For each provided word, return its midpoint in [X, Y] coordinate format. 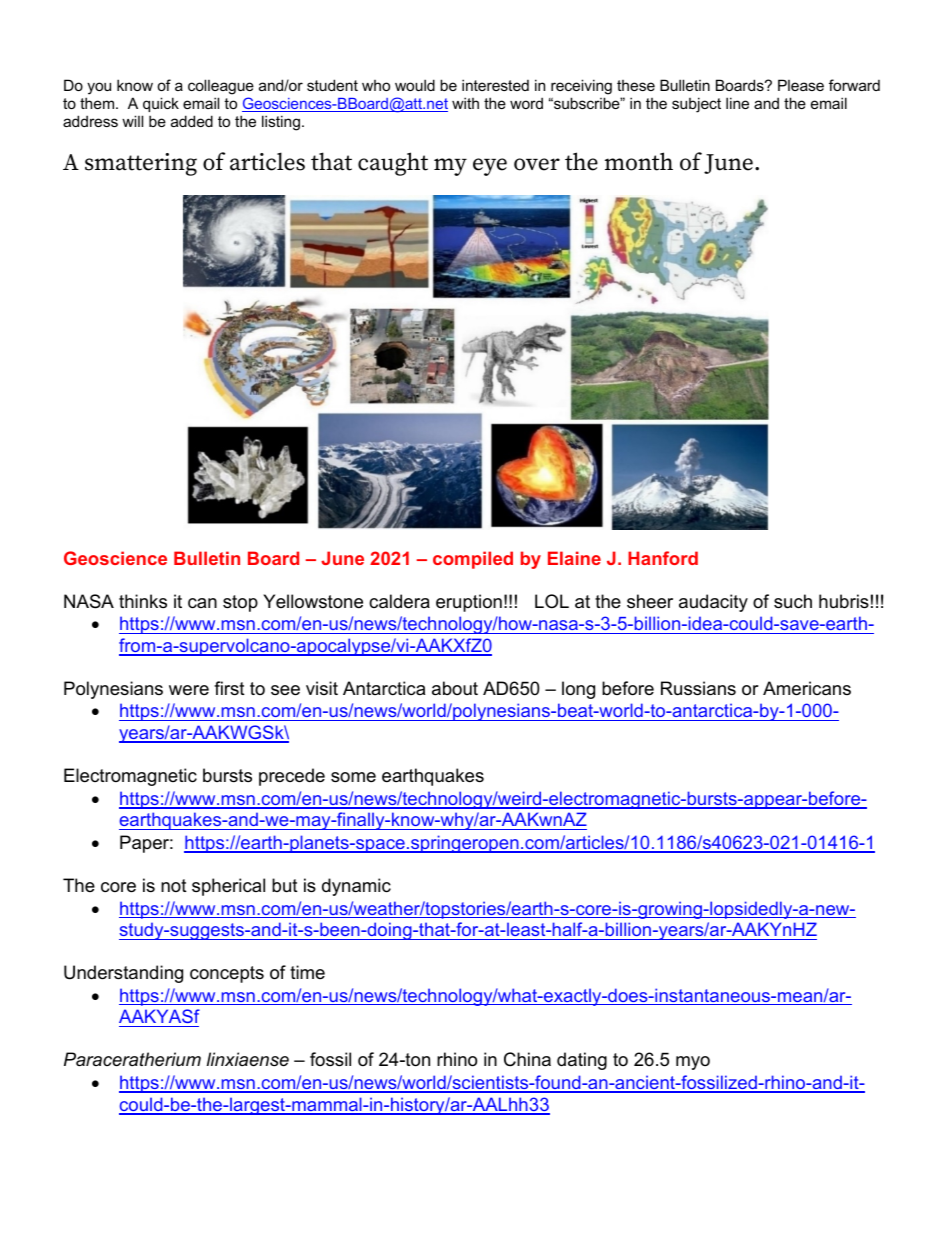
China [527, 1059]
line [737, 103]
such [793, 601]
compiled [473, 560]
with [465, 103]
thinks [143, 601]
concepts [227, 974]
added [192, 121]
